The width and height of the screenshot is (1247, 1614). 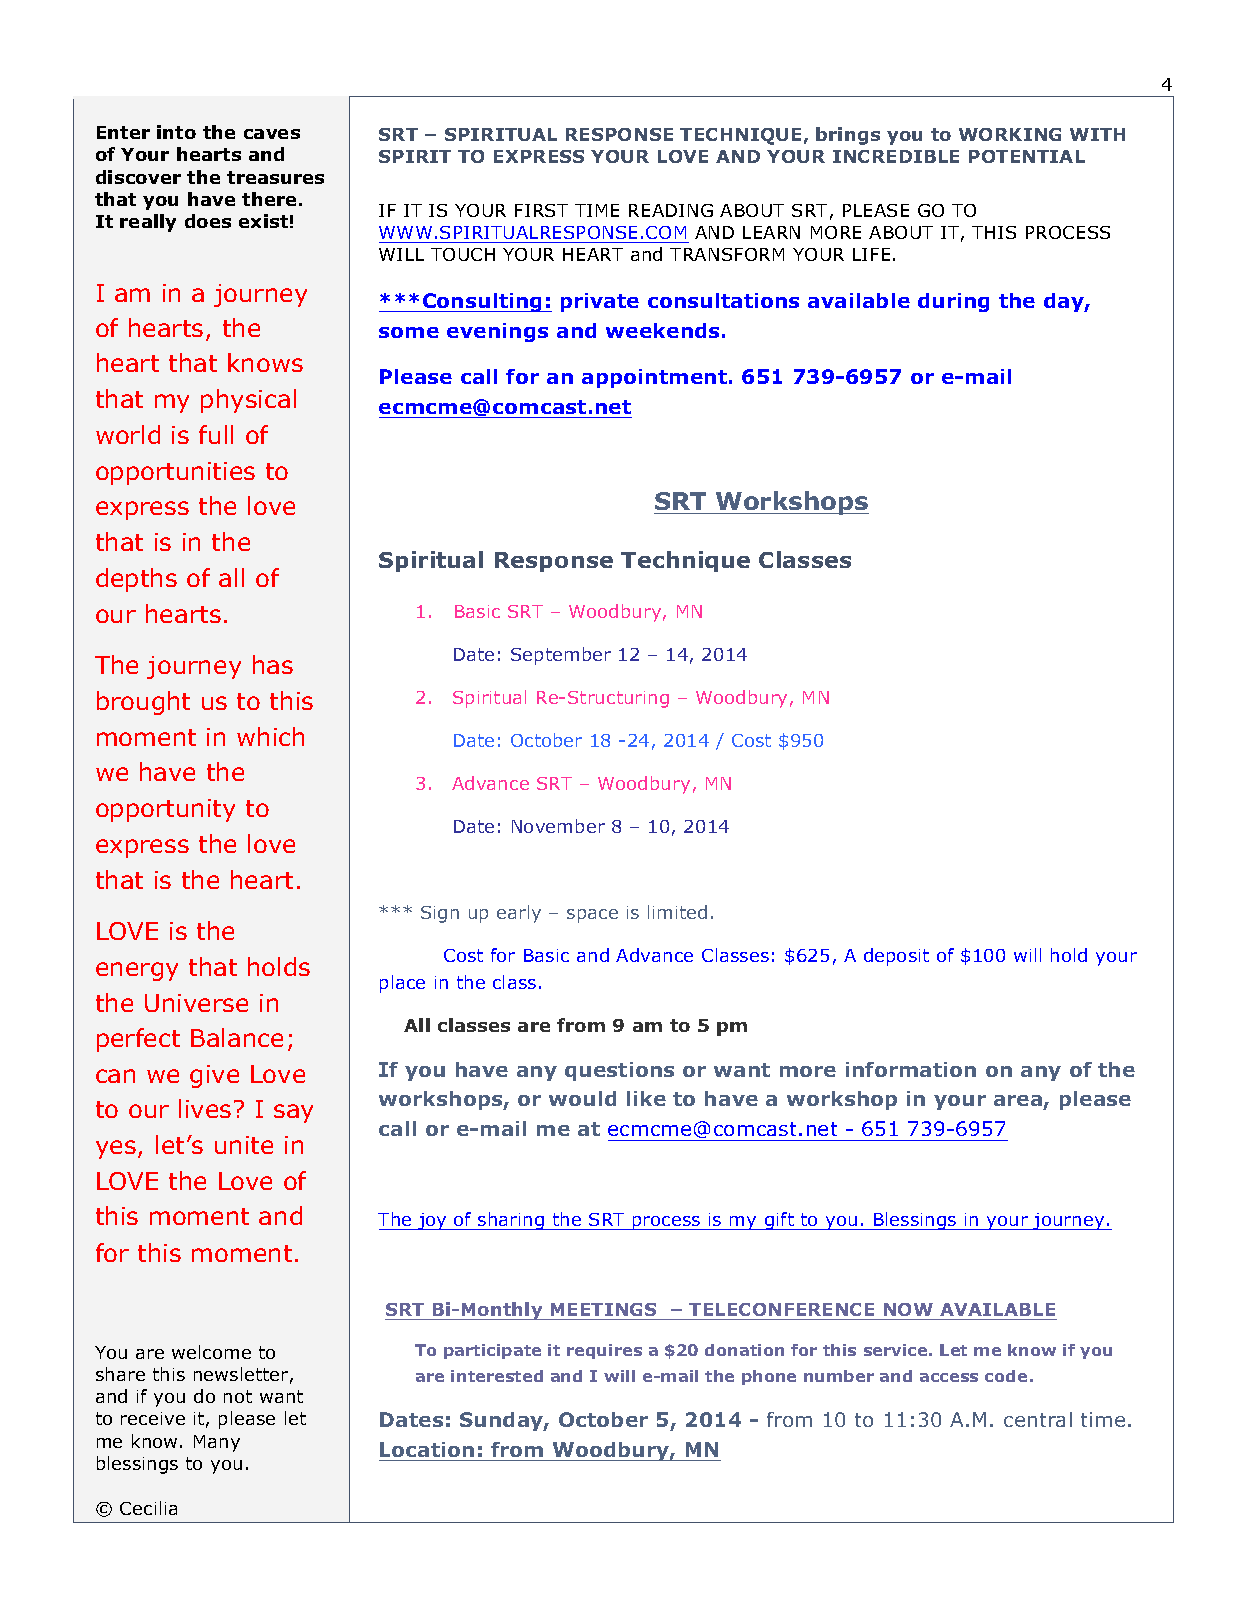 I want to click on READING, so click(x=671, y=210).
